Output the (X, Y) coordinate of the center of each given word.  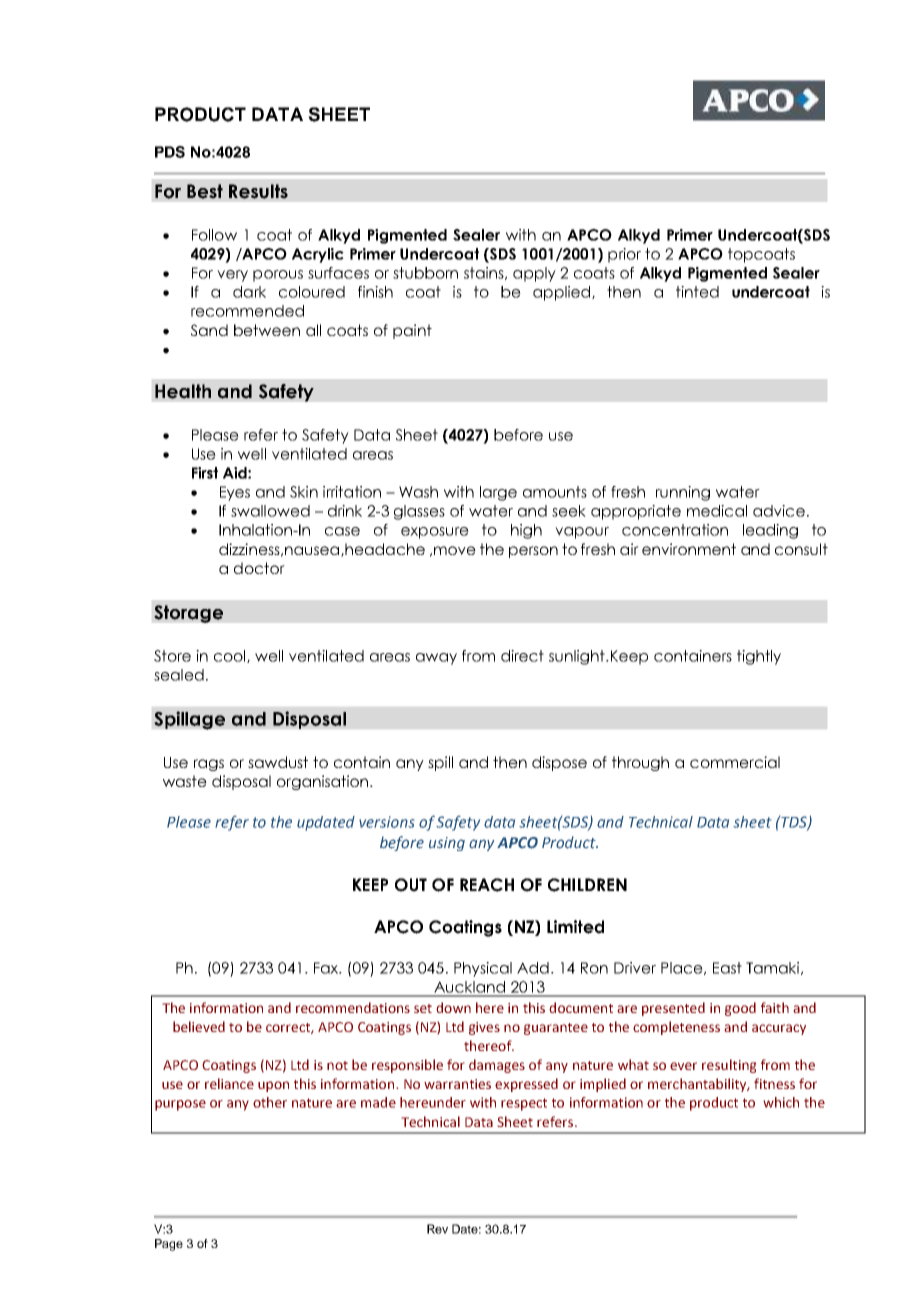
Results (258, 191)
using (447, 844)
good (740, 1009)
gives (484, 1028)
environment (689, 549)
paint (412, 331)
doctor (259, 568)
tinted (697, 292)
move (455, 550)
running (683, 493)
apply (534, 274)
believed (199, 1026)
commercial (735, 762)
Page (169, 1245)
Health (183, 391)
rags (209, 765)
